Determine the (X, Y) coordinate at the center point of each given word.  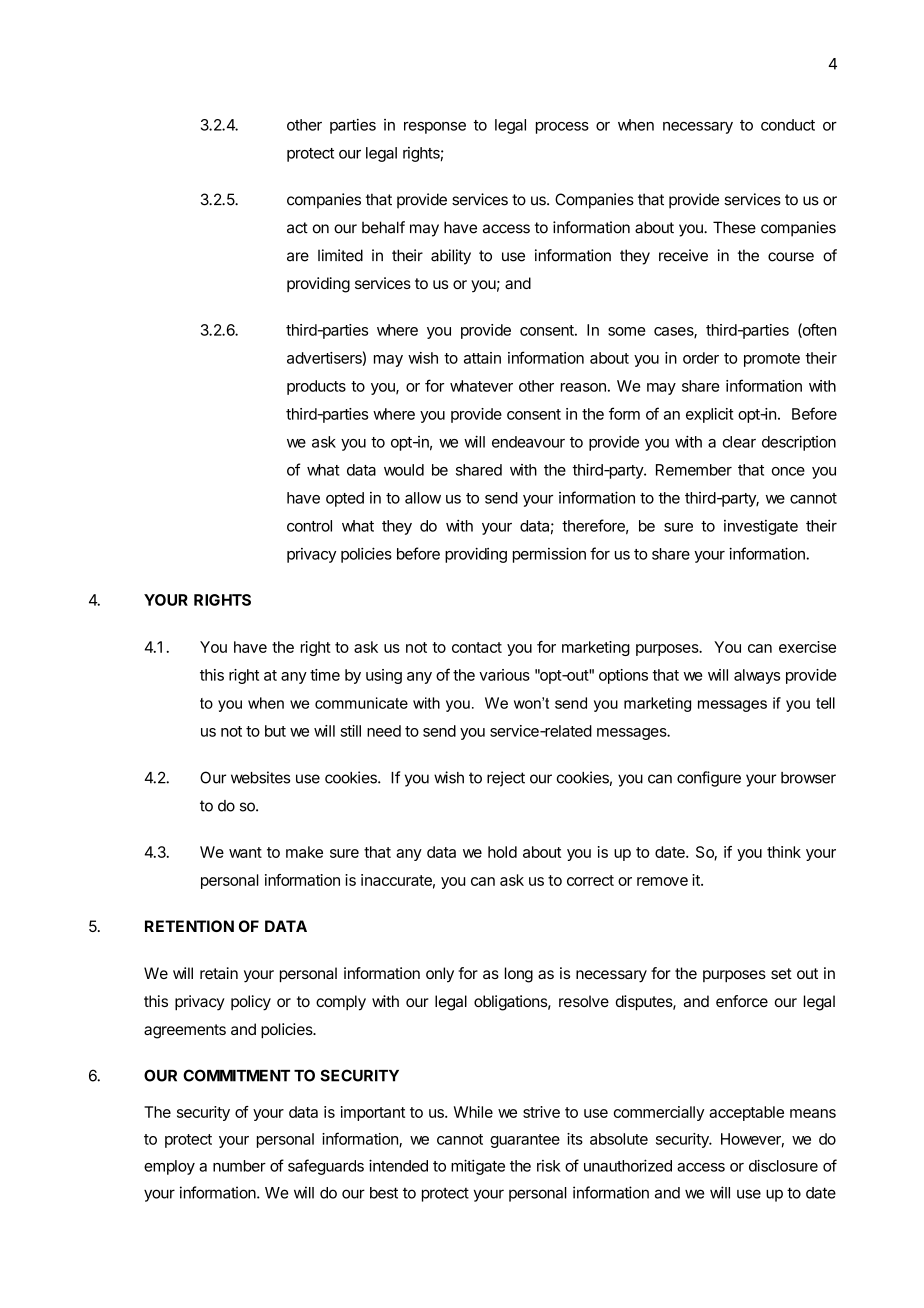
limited (340, 255)
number (239, 1166)
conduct (788, 125)
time (325, 675)
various (504, 675)
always (757, 676)
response (435, 128)
